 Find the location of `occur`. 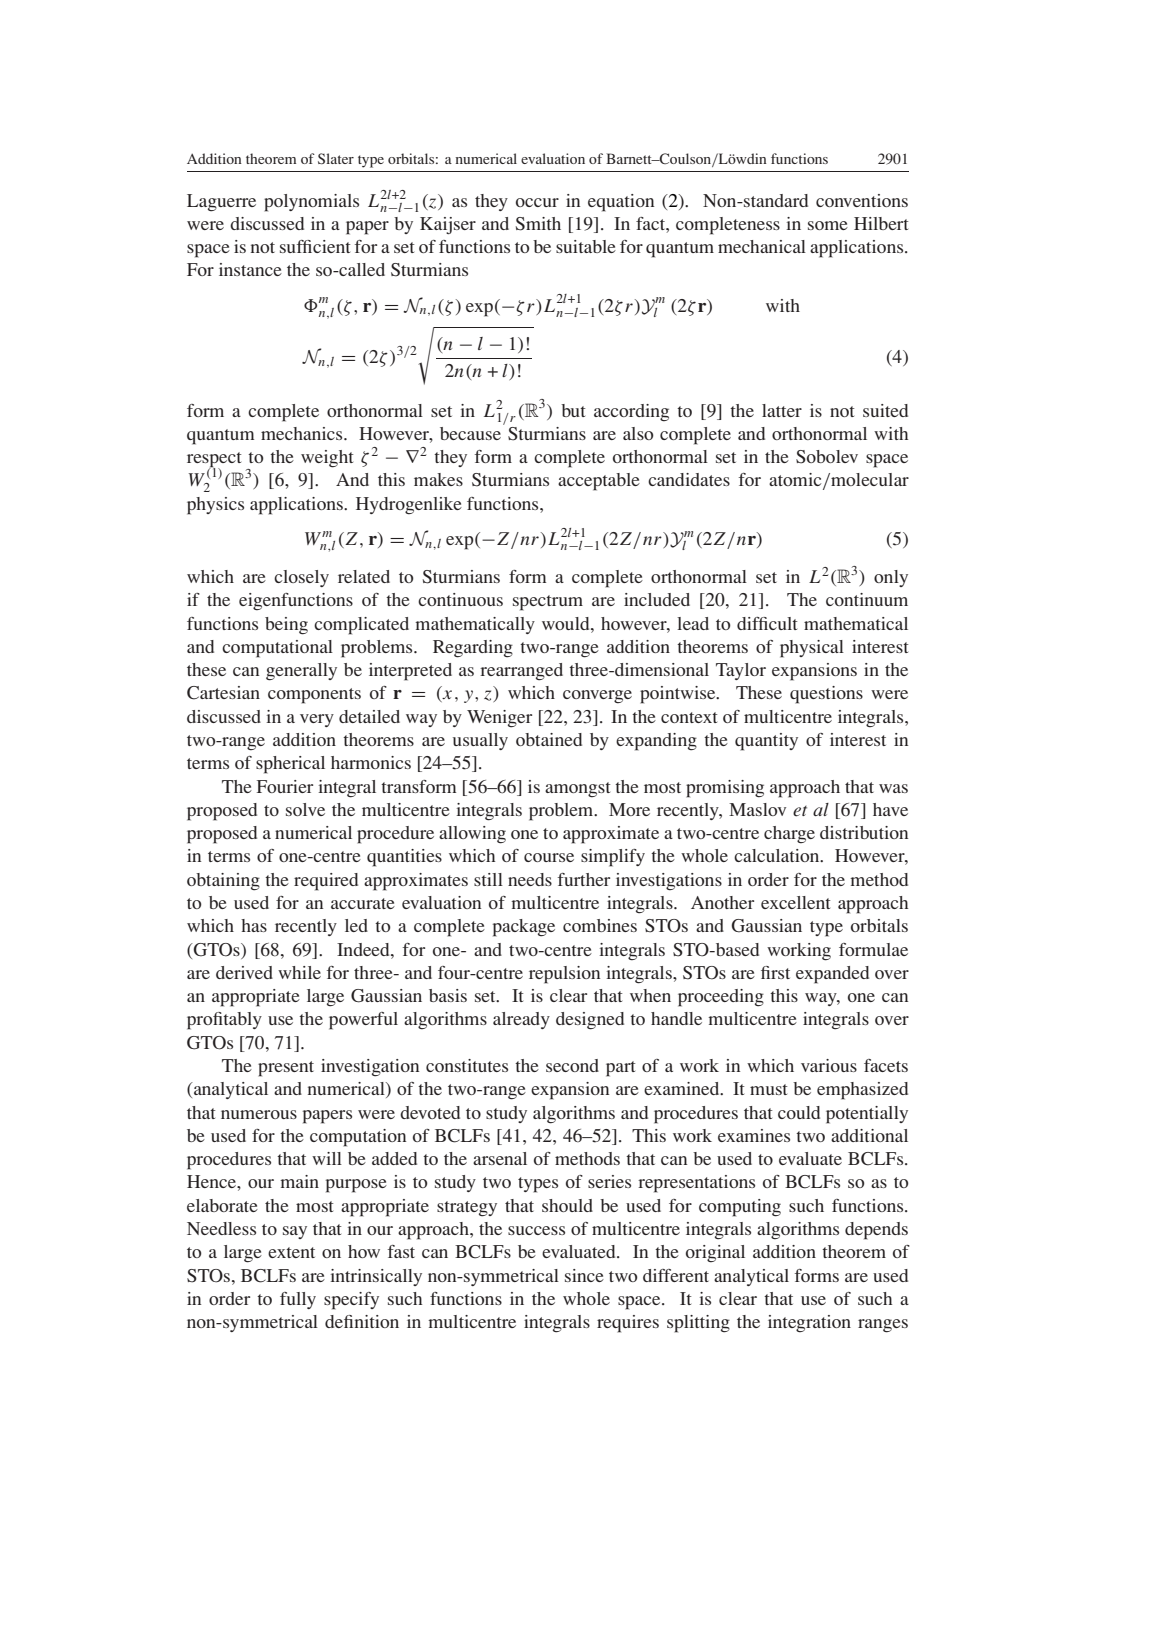

occur is located at coordinates (537, 202).
